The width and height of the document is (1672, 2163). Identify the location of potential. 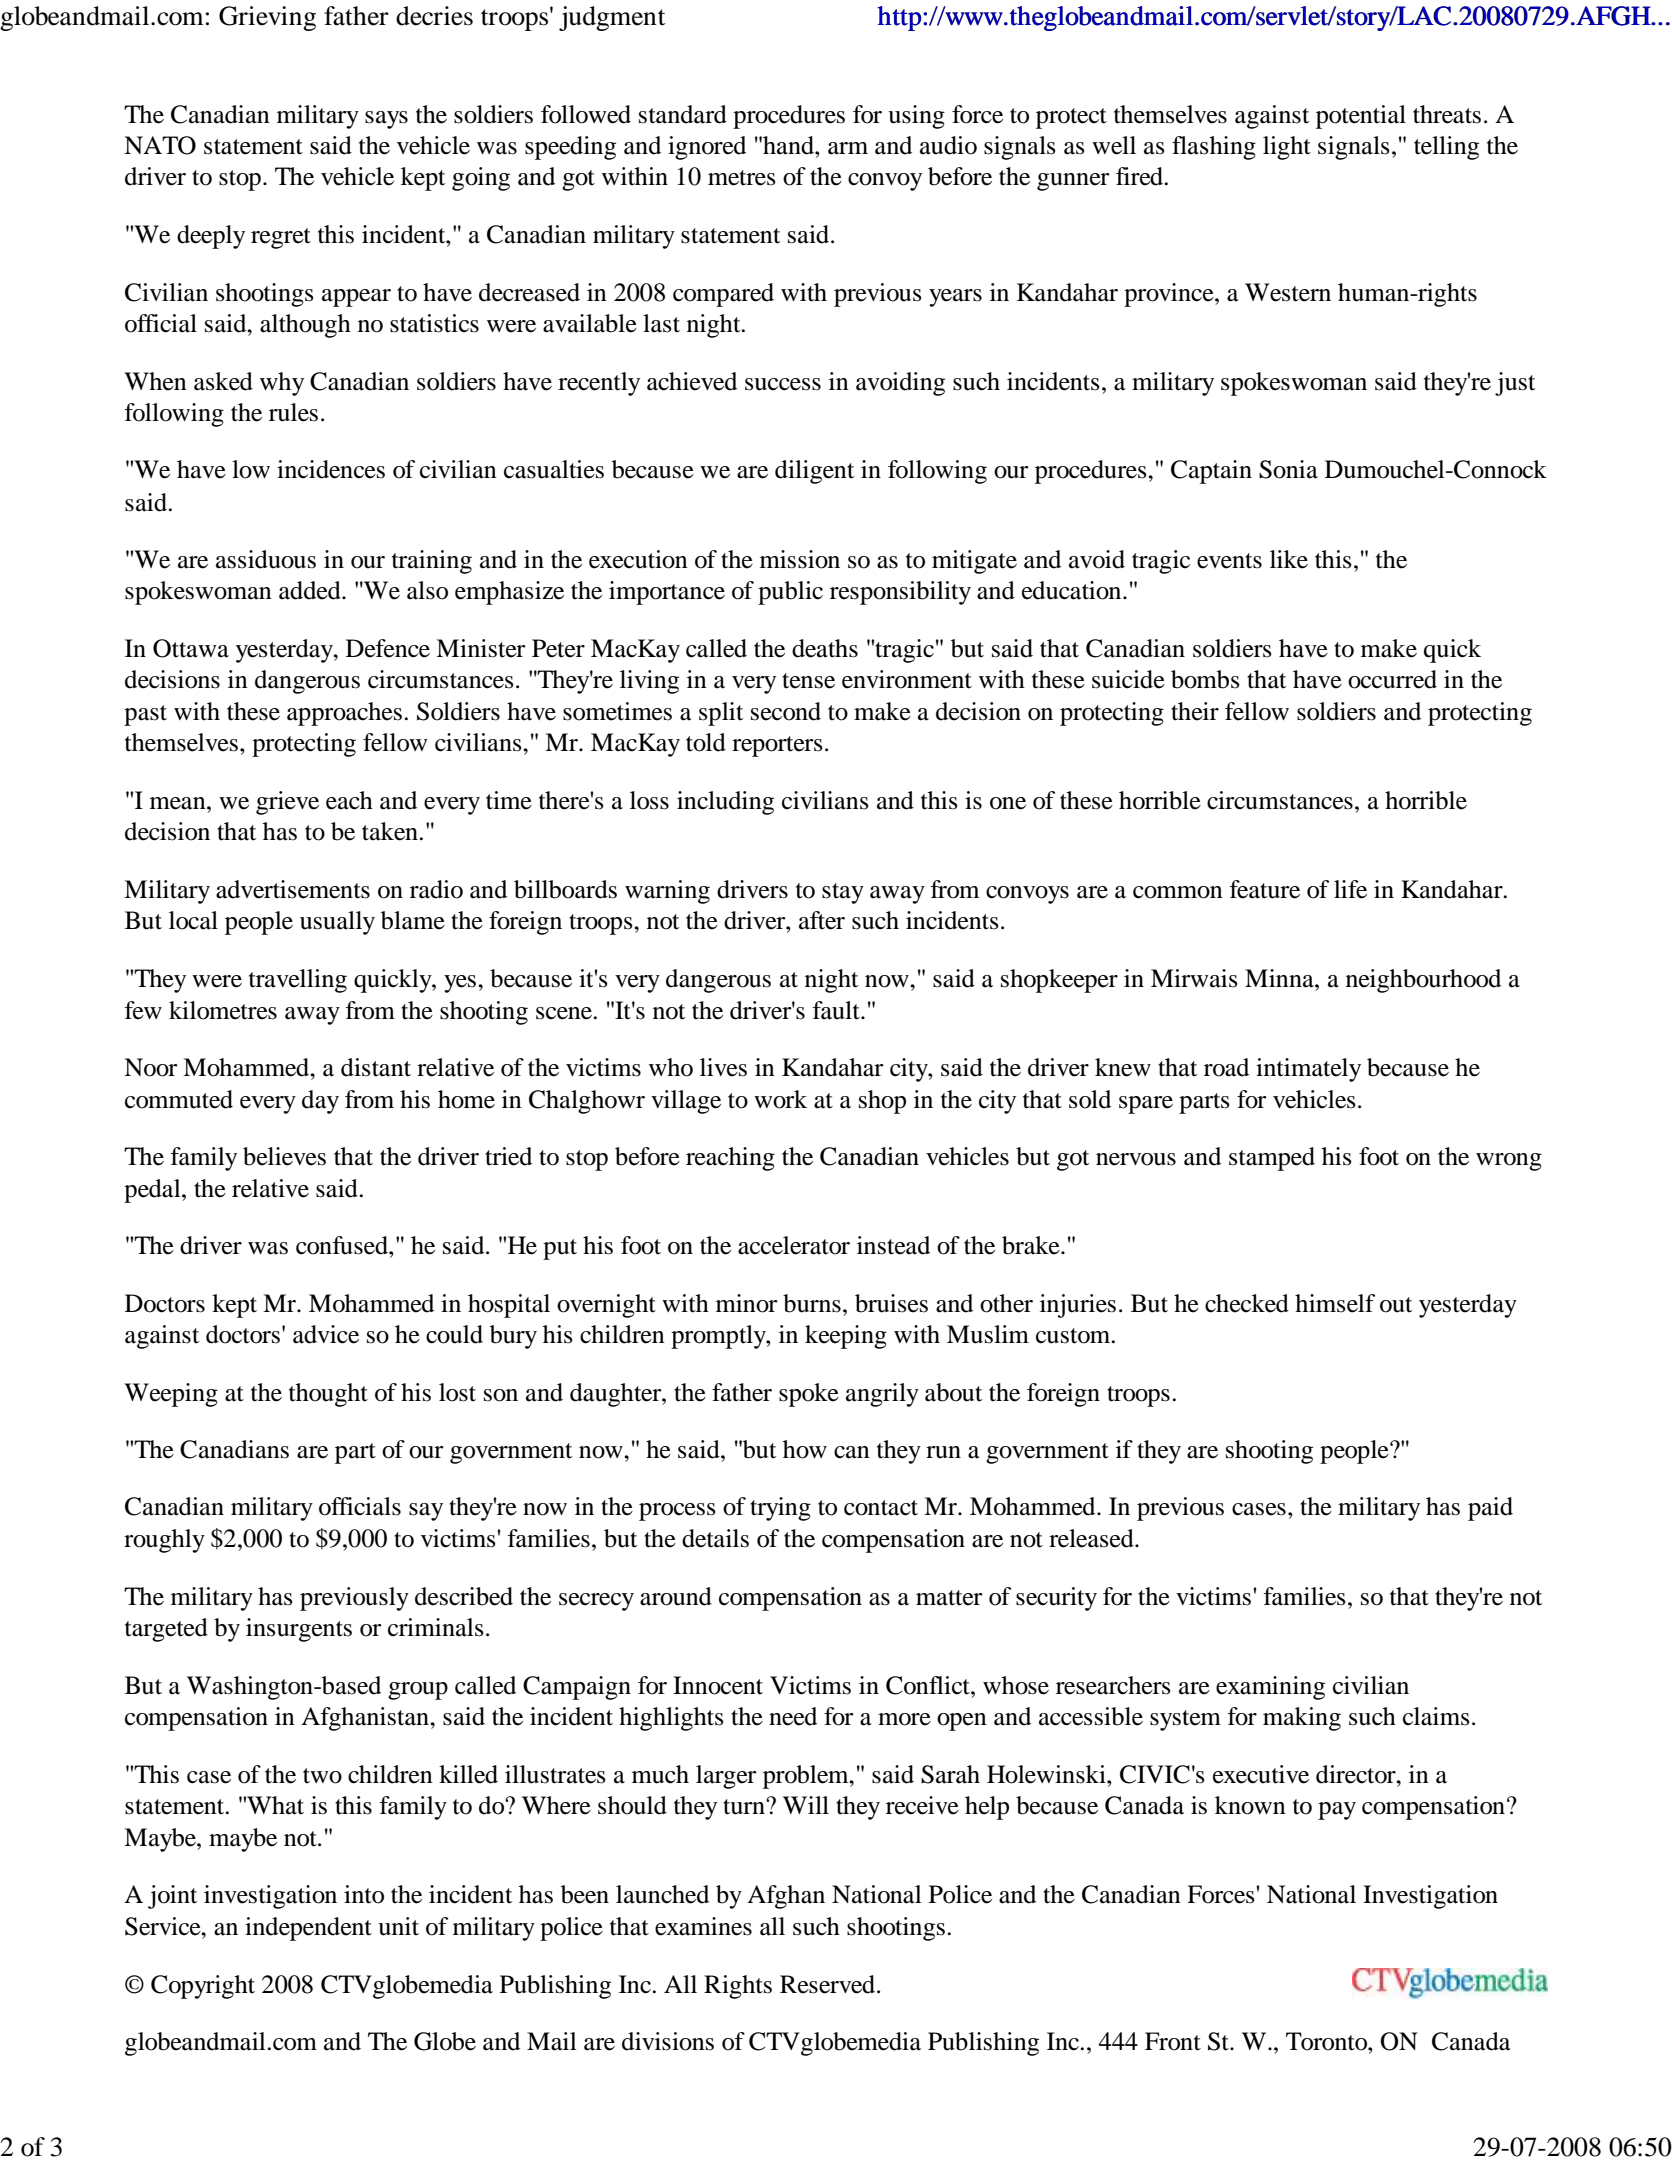
(1361, 117).
